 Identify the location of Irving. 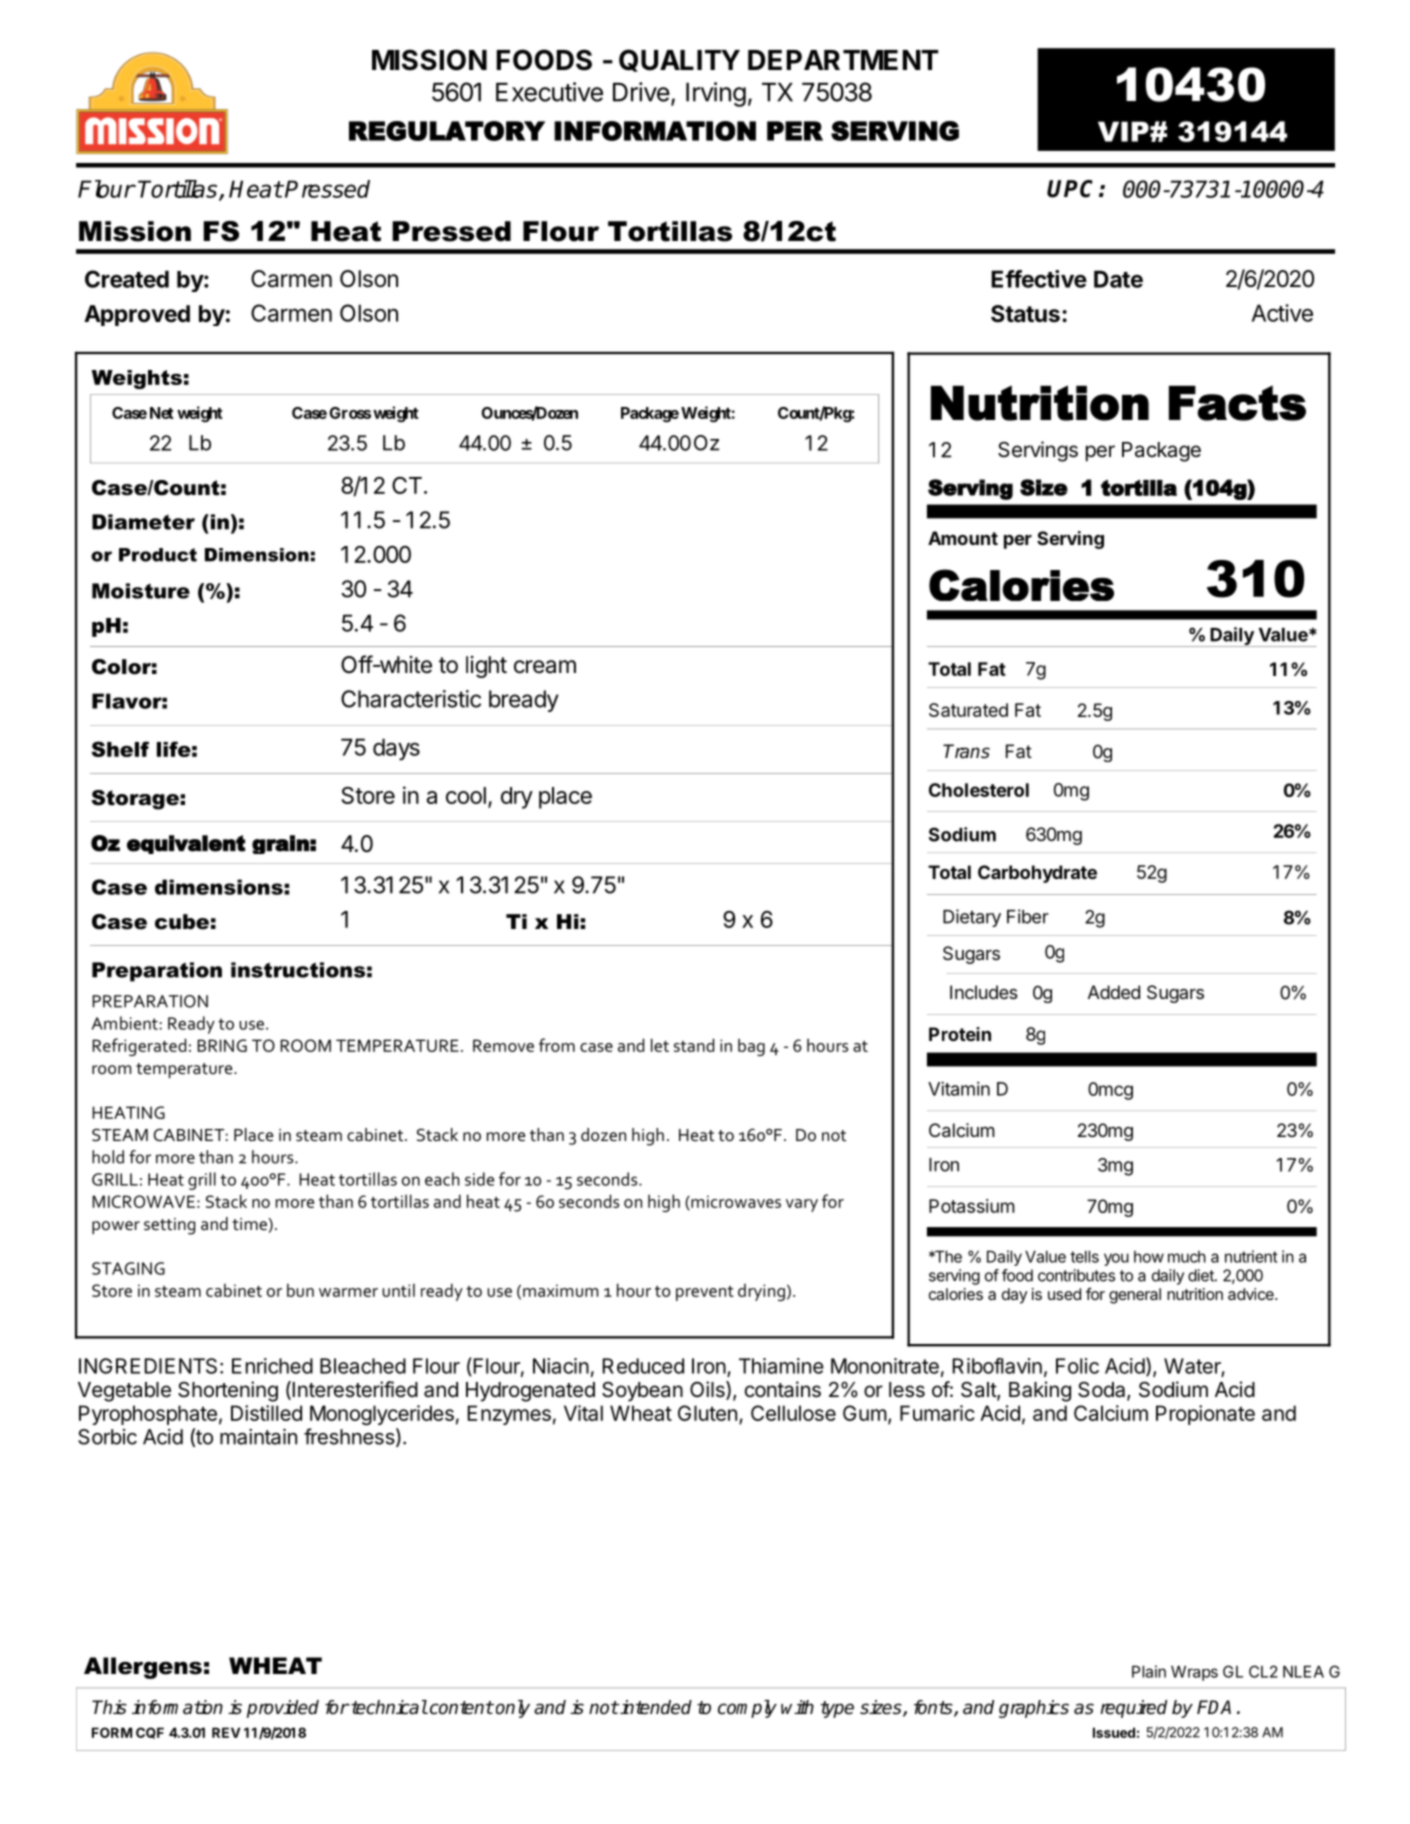
(716, 94).
